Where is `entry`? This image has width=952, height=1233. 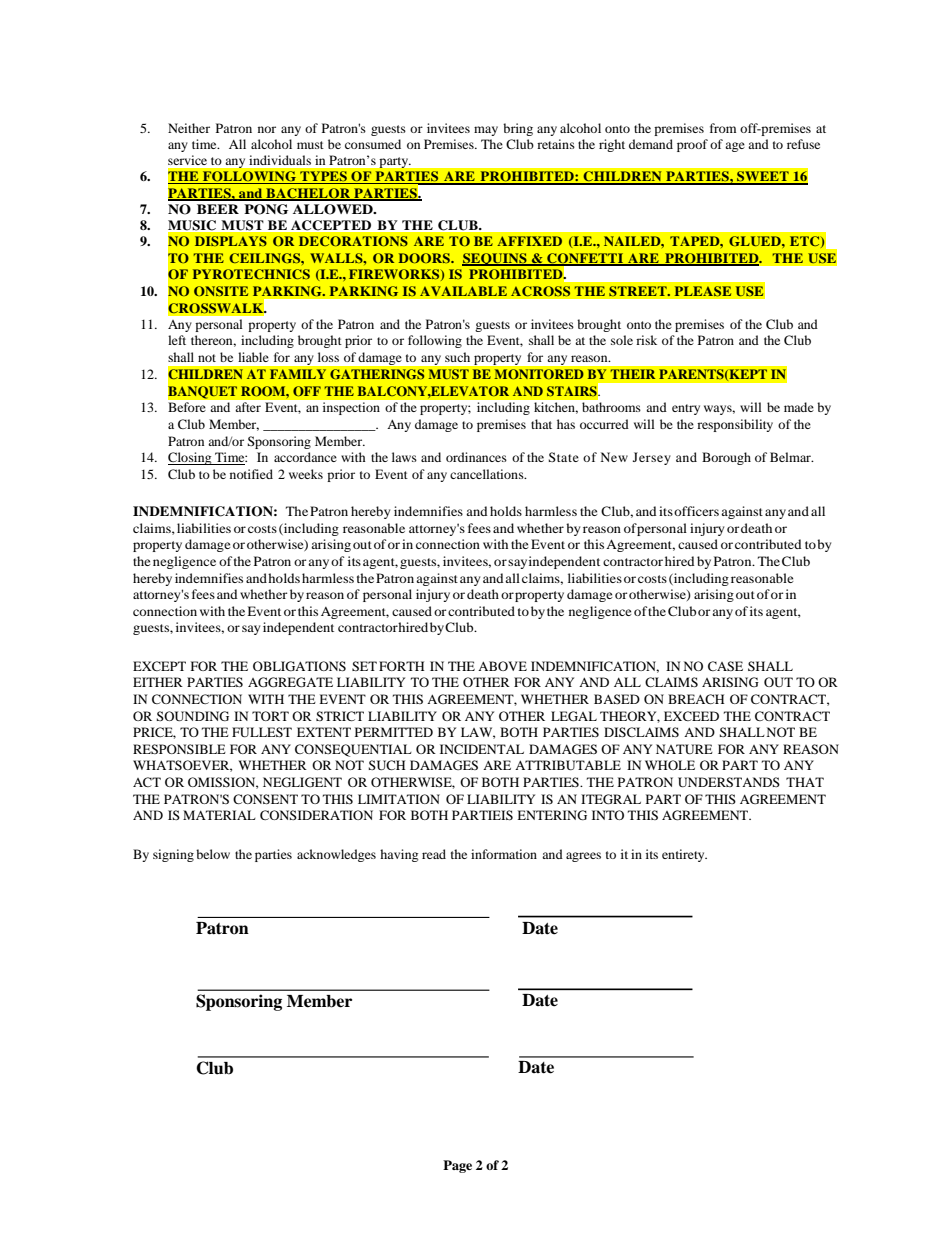
entry is located at coordinates (686, 409).
